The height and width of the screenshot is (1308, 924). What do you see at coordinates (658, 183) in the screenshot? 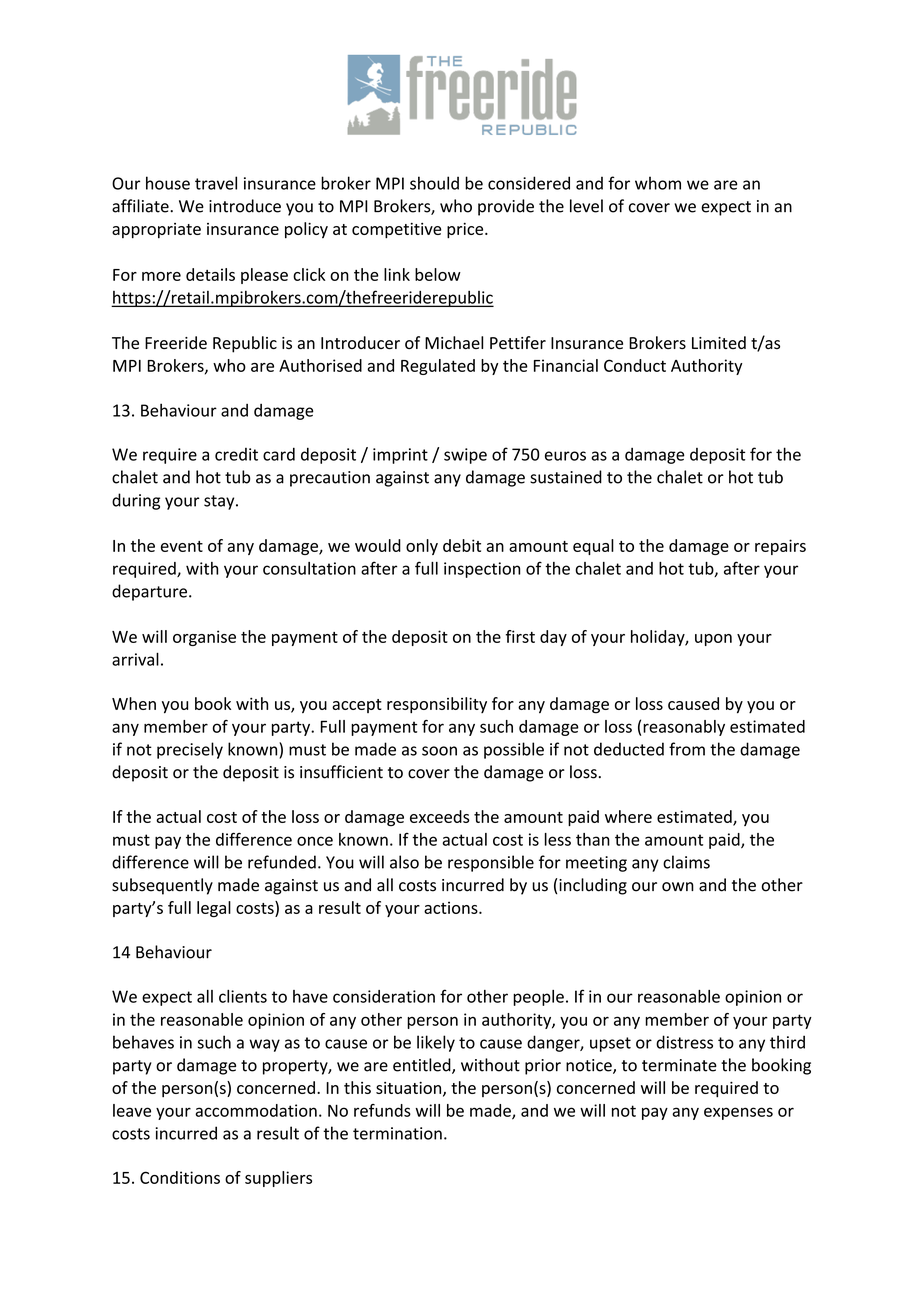
I see `whom` at bounding box center [658, 183].
